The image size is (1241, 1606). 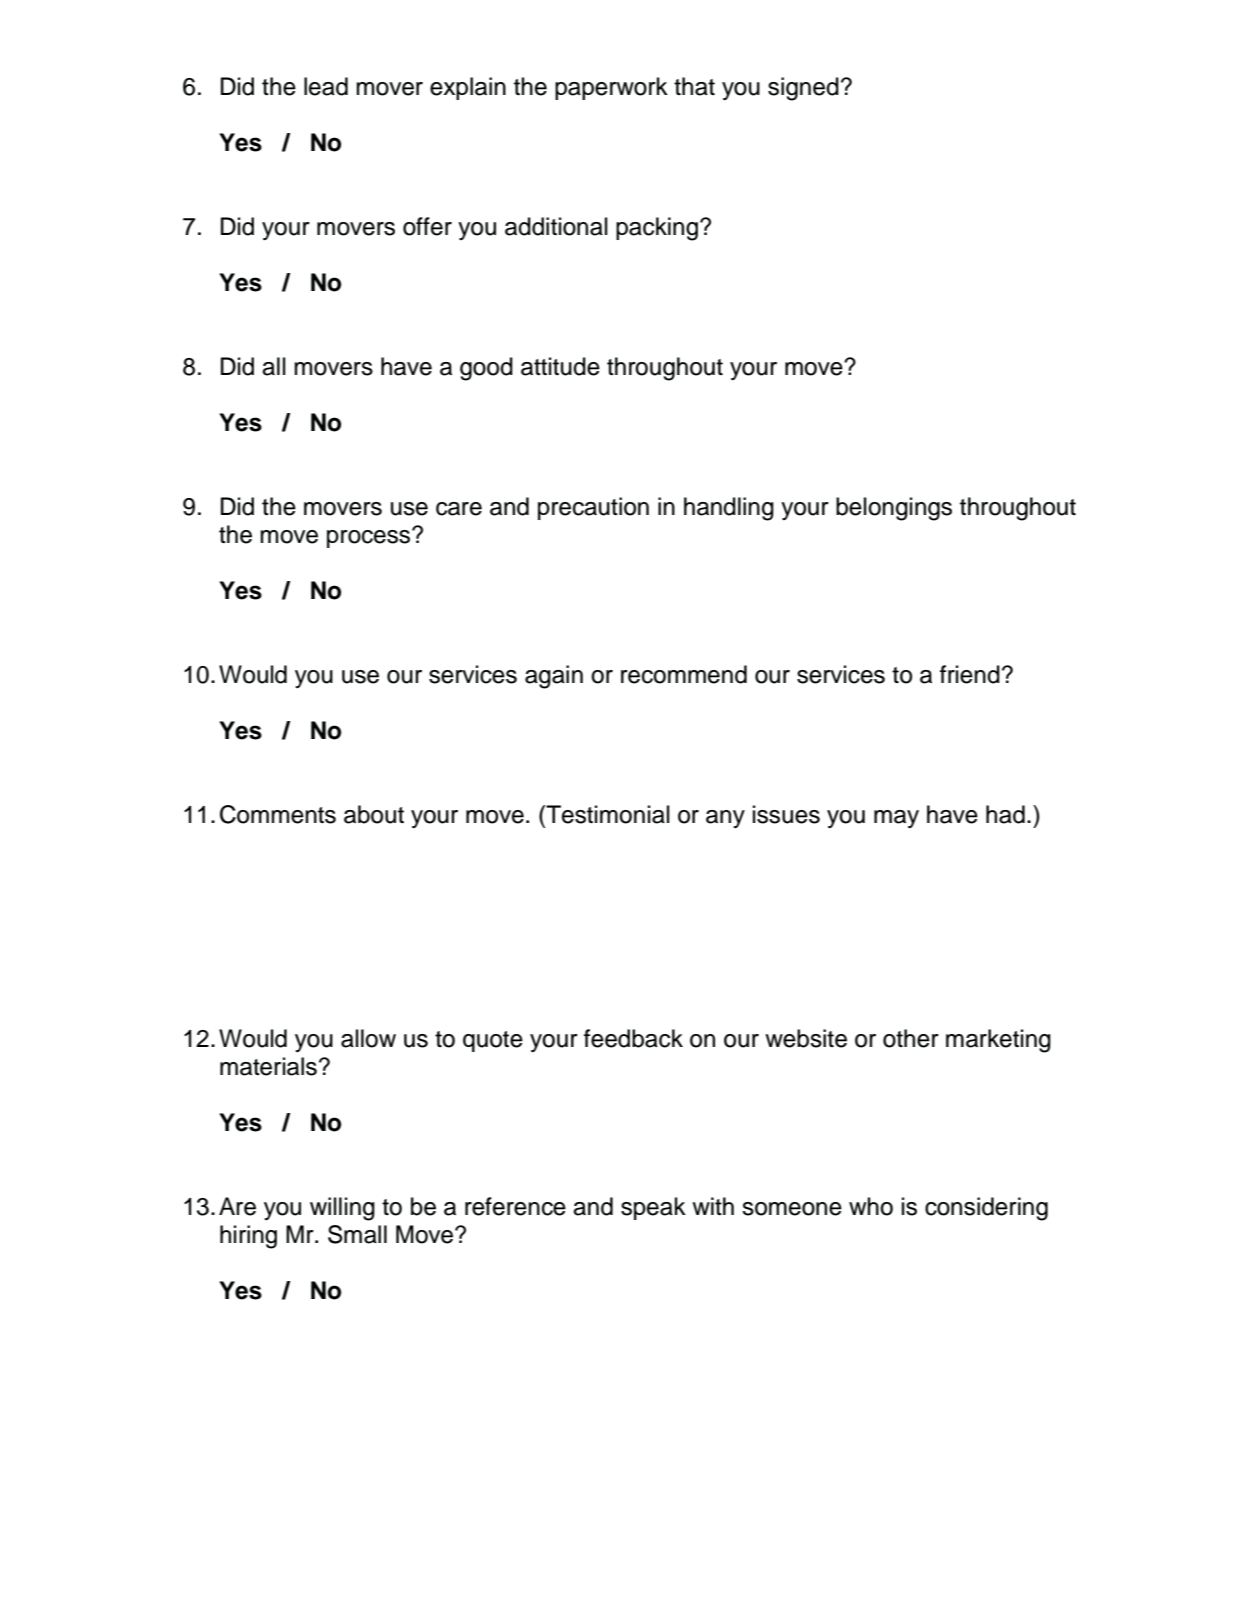 I want to click on belongings, so click(x=894, y=509).
